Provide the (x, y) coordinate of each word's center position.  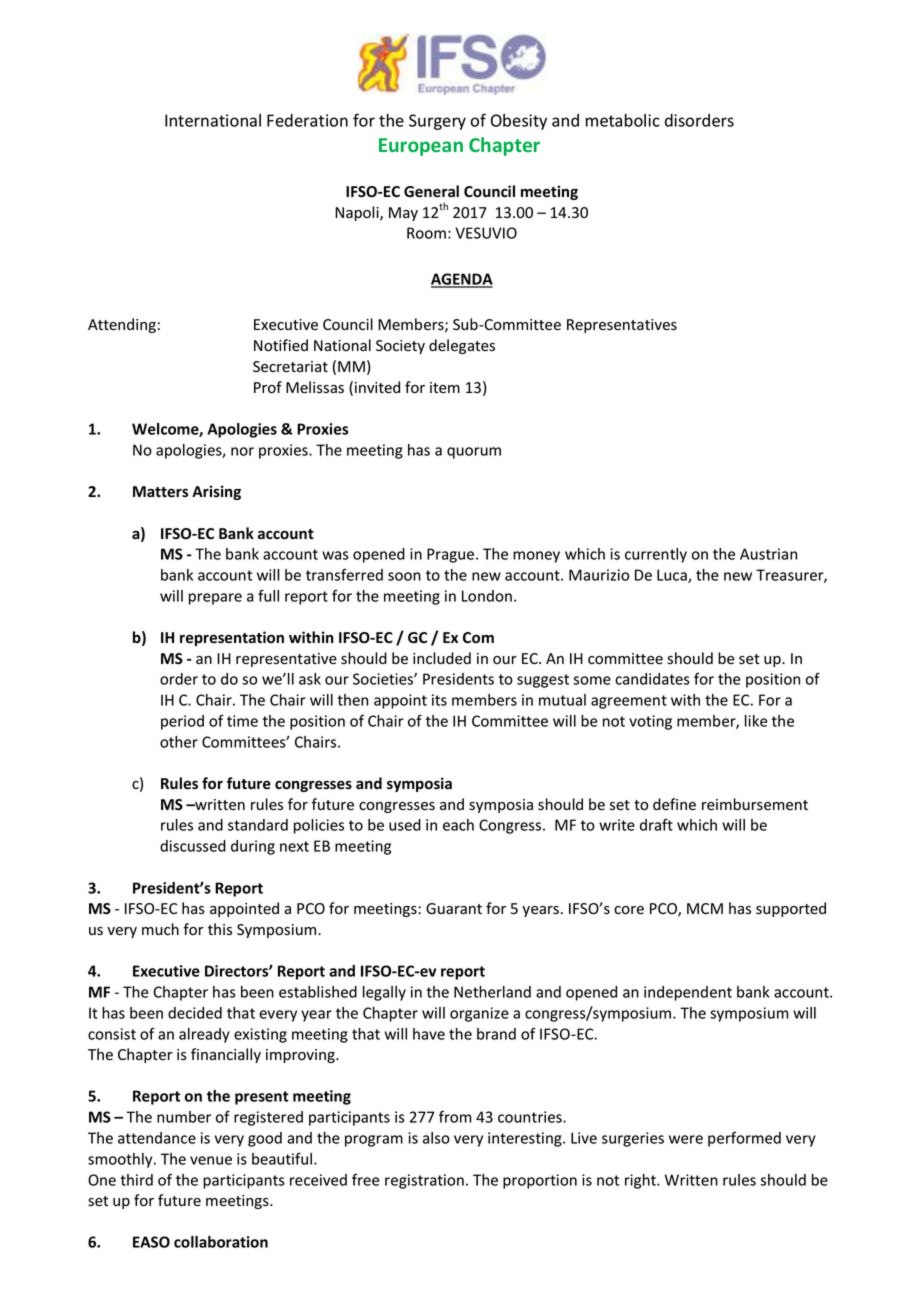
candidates (652, 679)
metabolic (623, 120)
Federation (307, 120)
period (182, 722)
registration (424, 1181)
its (439, 700)
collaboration (221, 1242)
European (421, 147)
